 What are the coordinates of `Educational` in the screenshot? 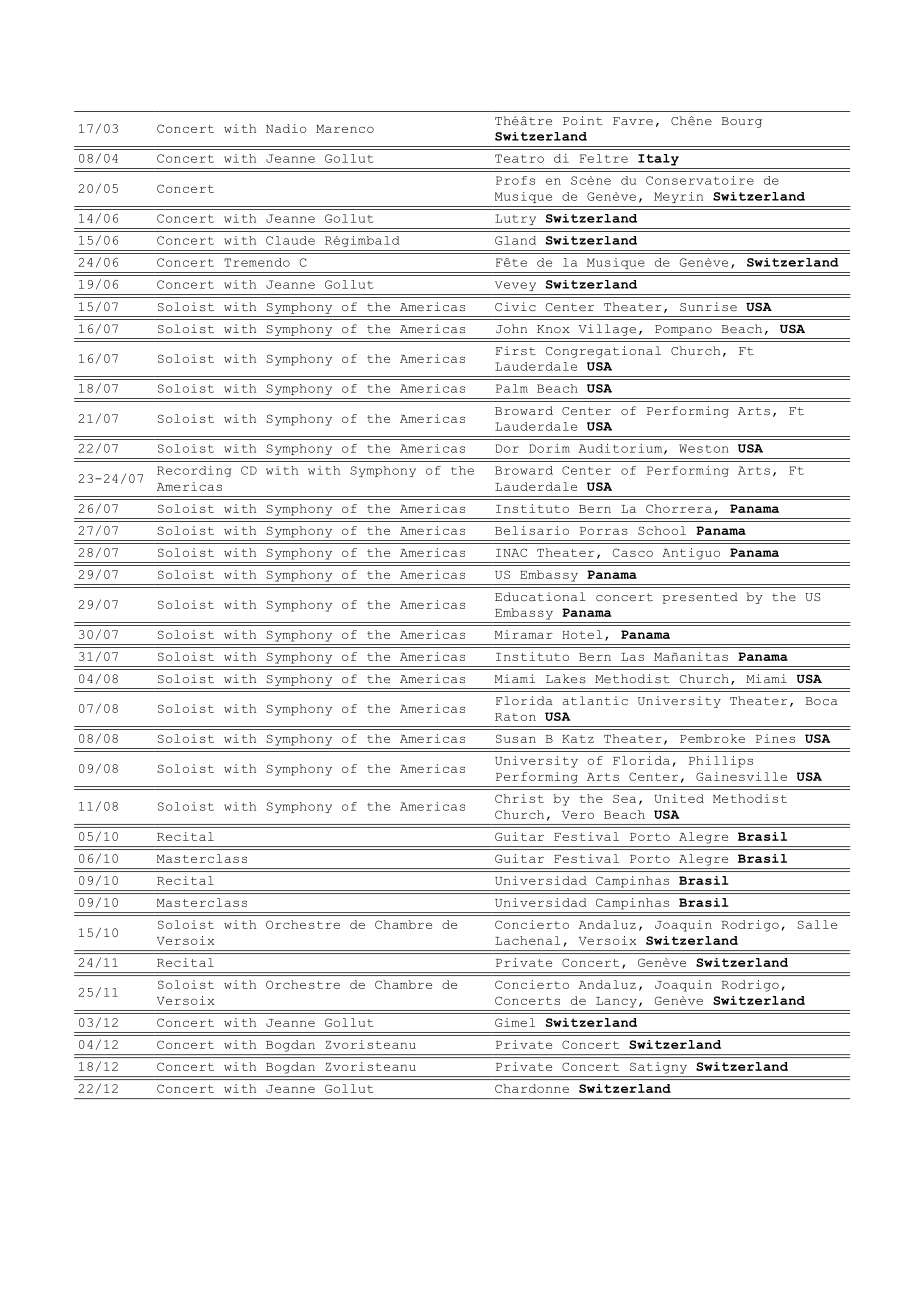 It's located at (540, 597).
